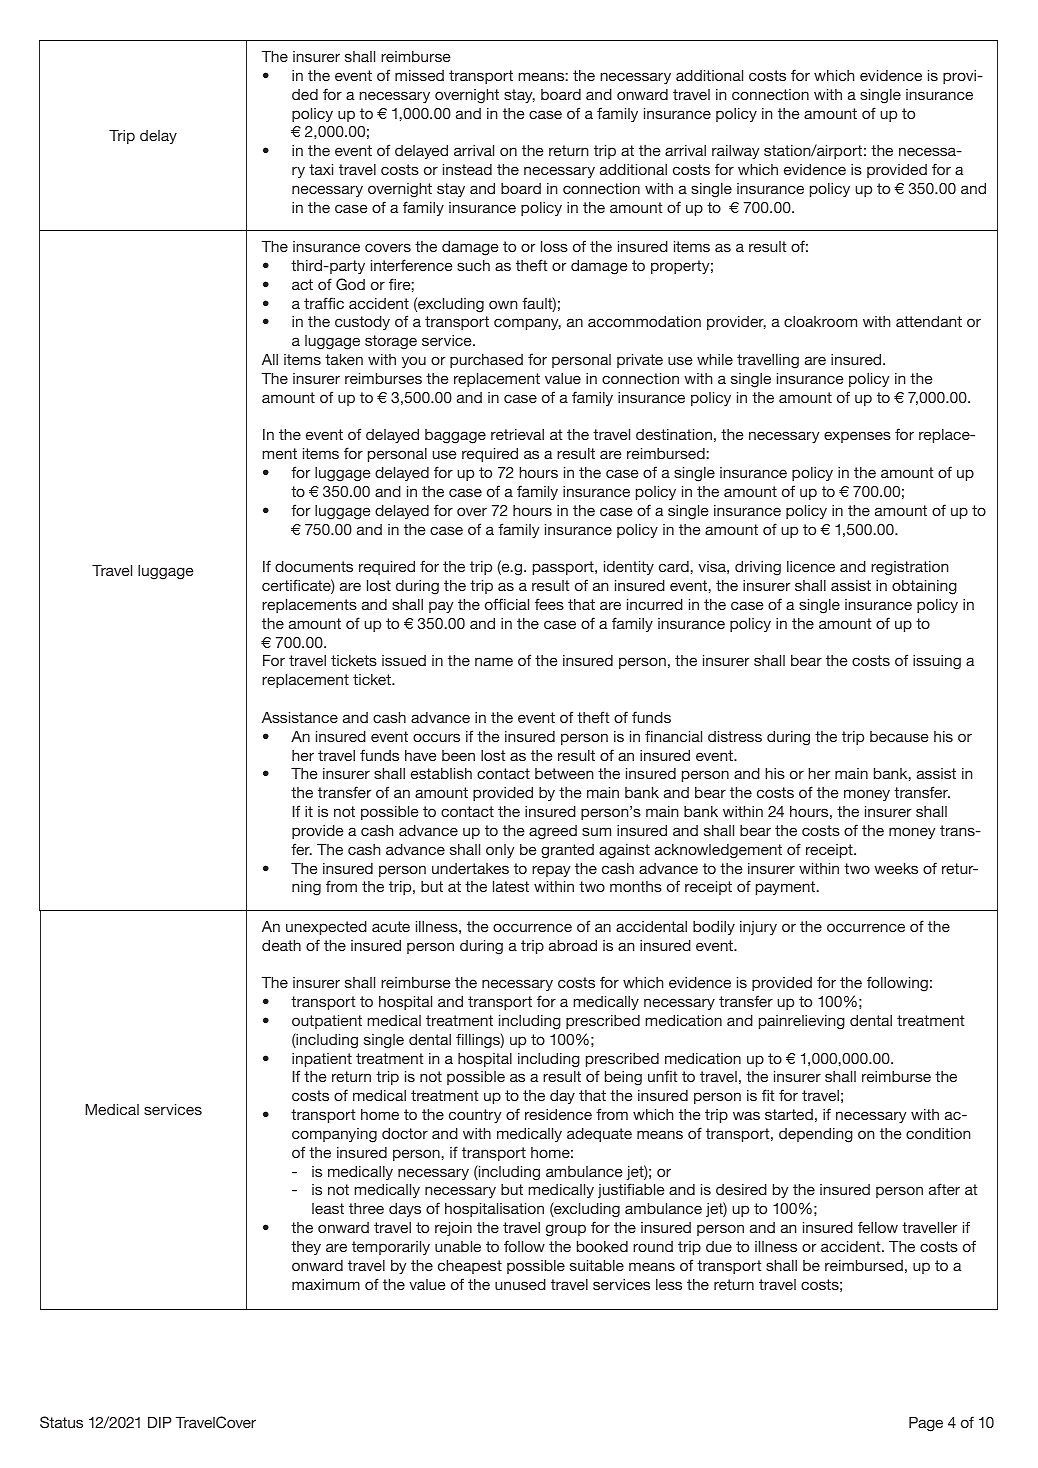 The image size is (1038, 1468). Describe the element at coordinates (926, 1424) in the page. I see `Page` at that location.
